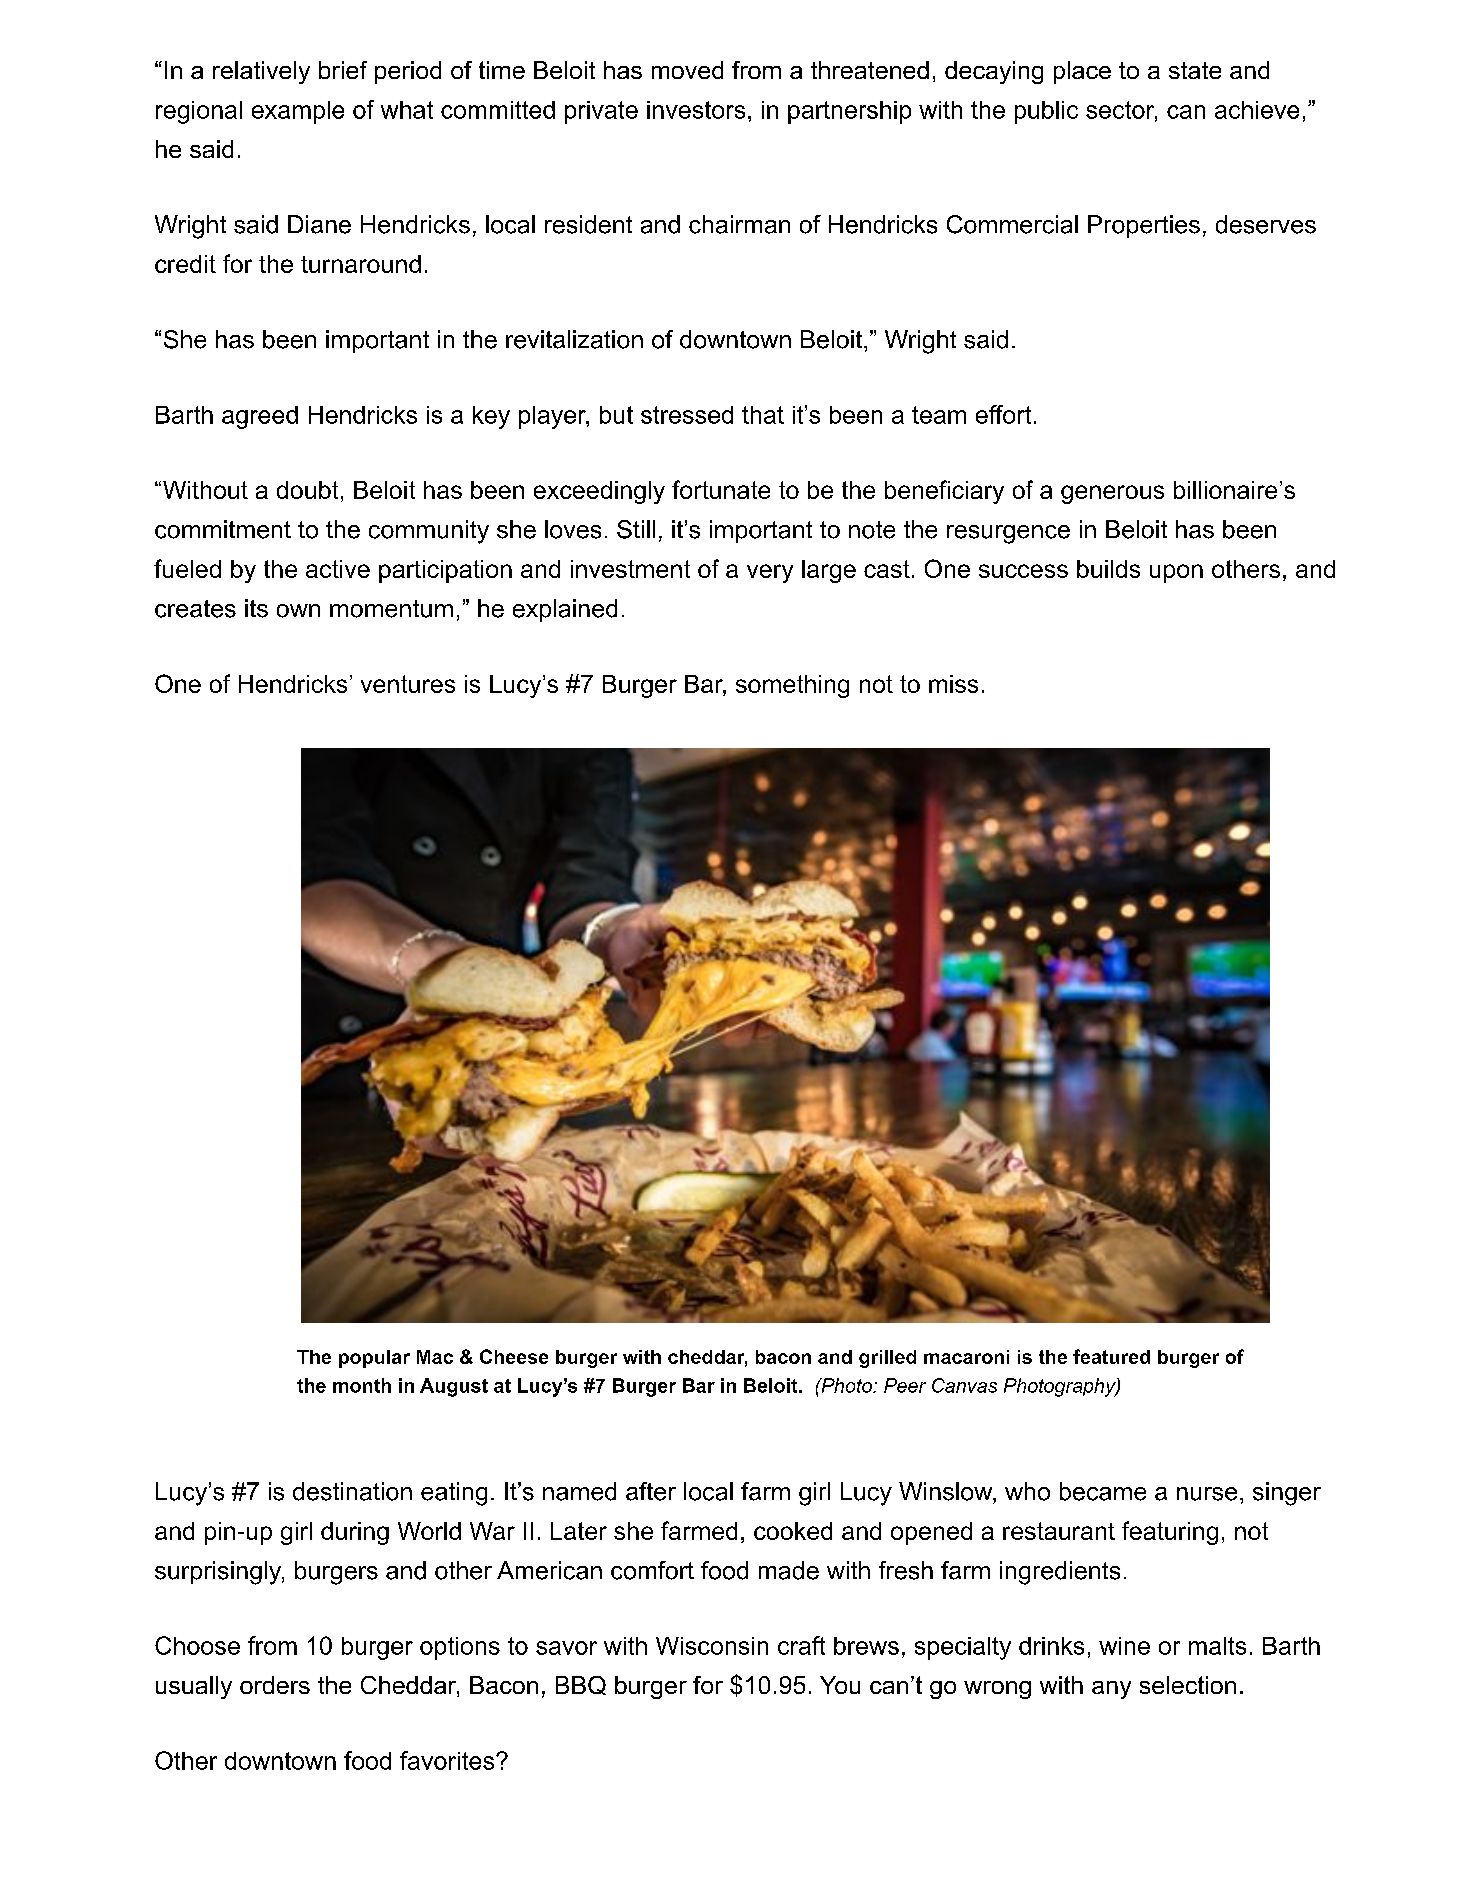 Image resolution: width=1464 pixels, height=1895 pixels. I want to click on popular, so click(374, 1359).
